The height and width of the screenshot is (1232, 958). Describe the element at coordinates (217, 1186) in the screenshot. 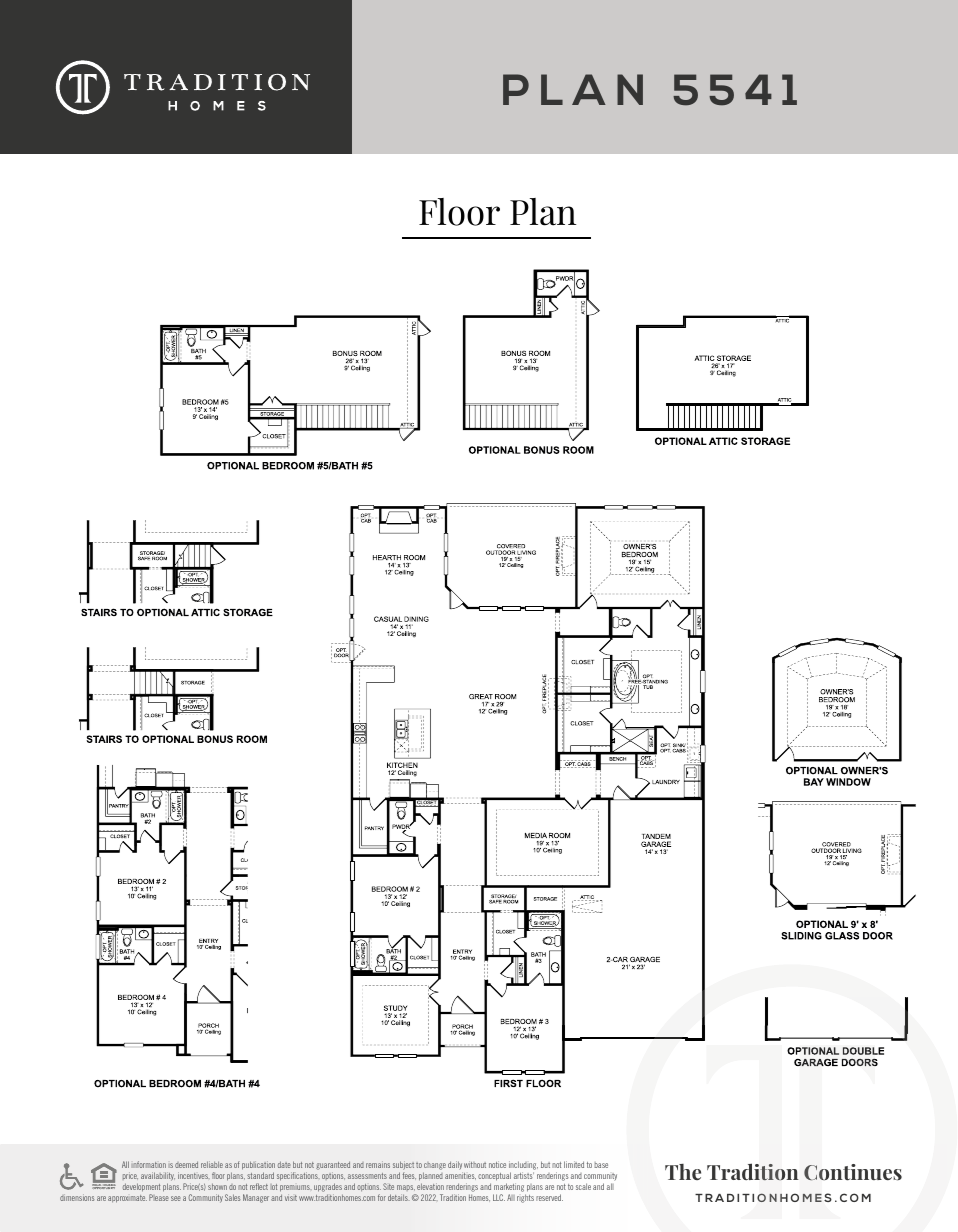

I see `shown` at that location.
